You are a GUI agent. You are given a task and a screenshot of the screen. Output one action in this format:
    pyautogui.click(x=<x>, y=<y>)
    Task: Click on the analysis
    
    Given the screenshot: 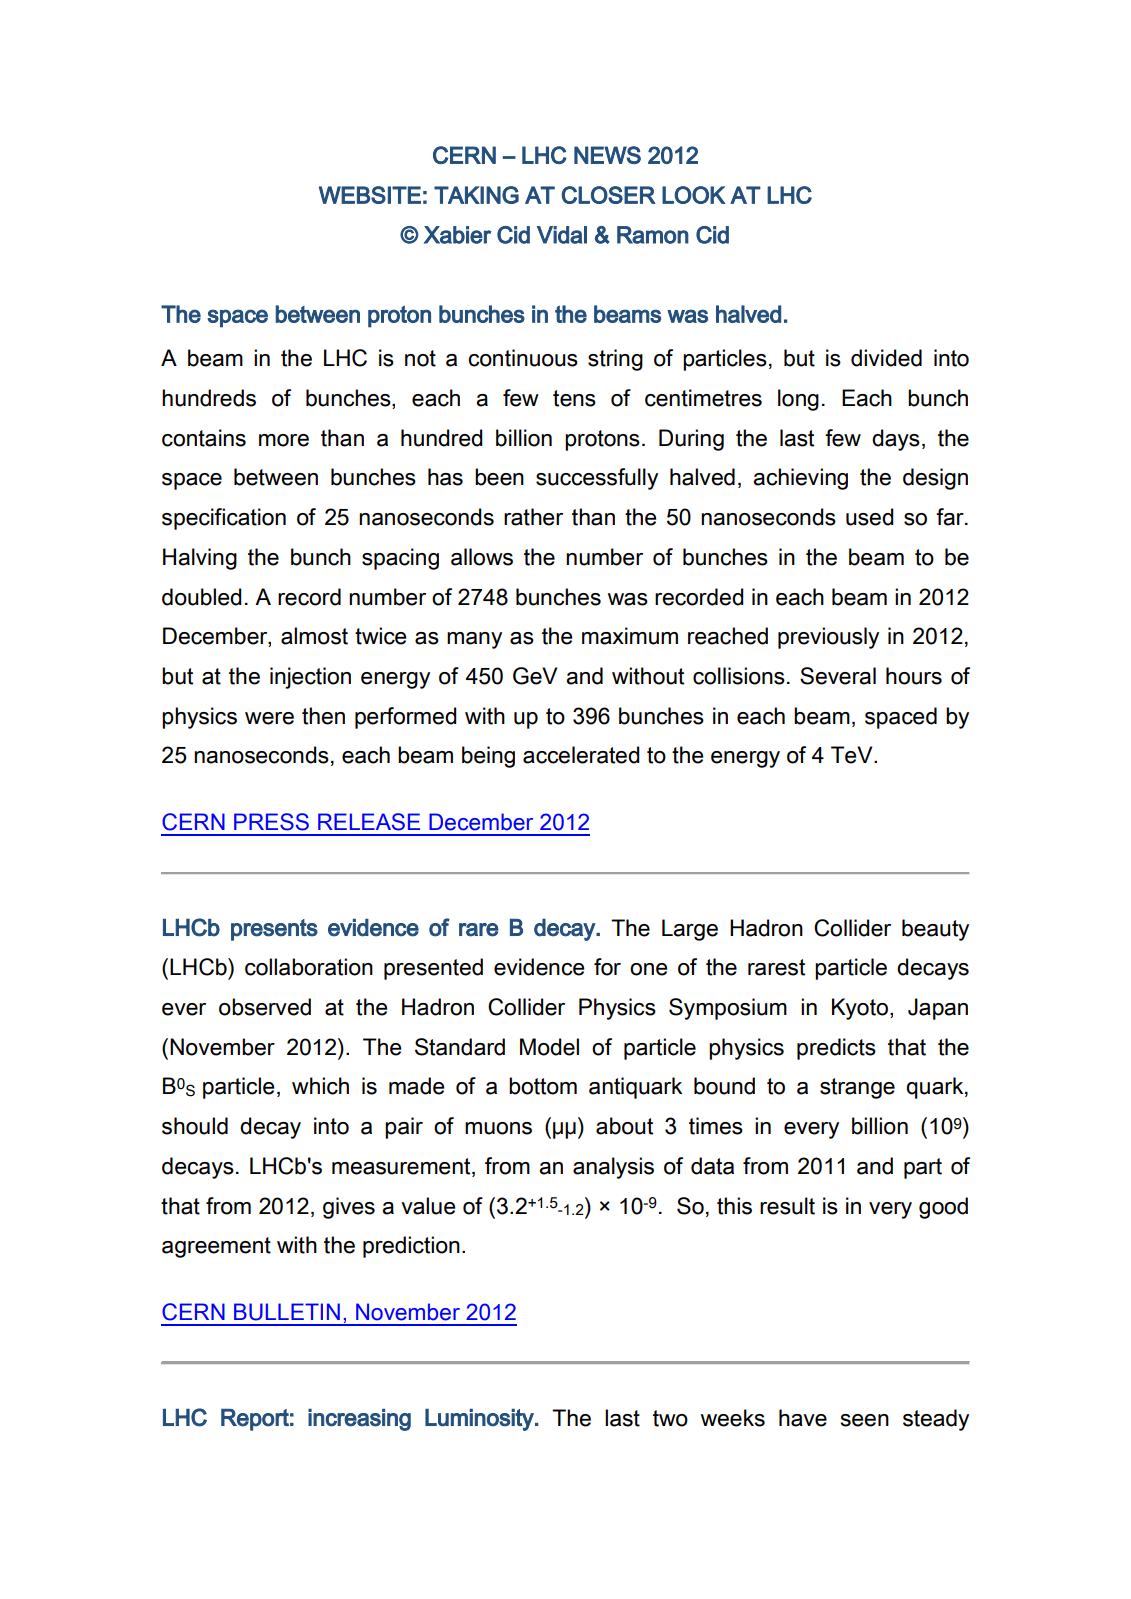 What is the action you would take?
    pyautogui.click(x=613, y=1168)
